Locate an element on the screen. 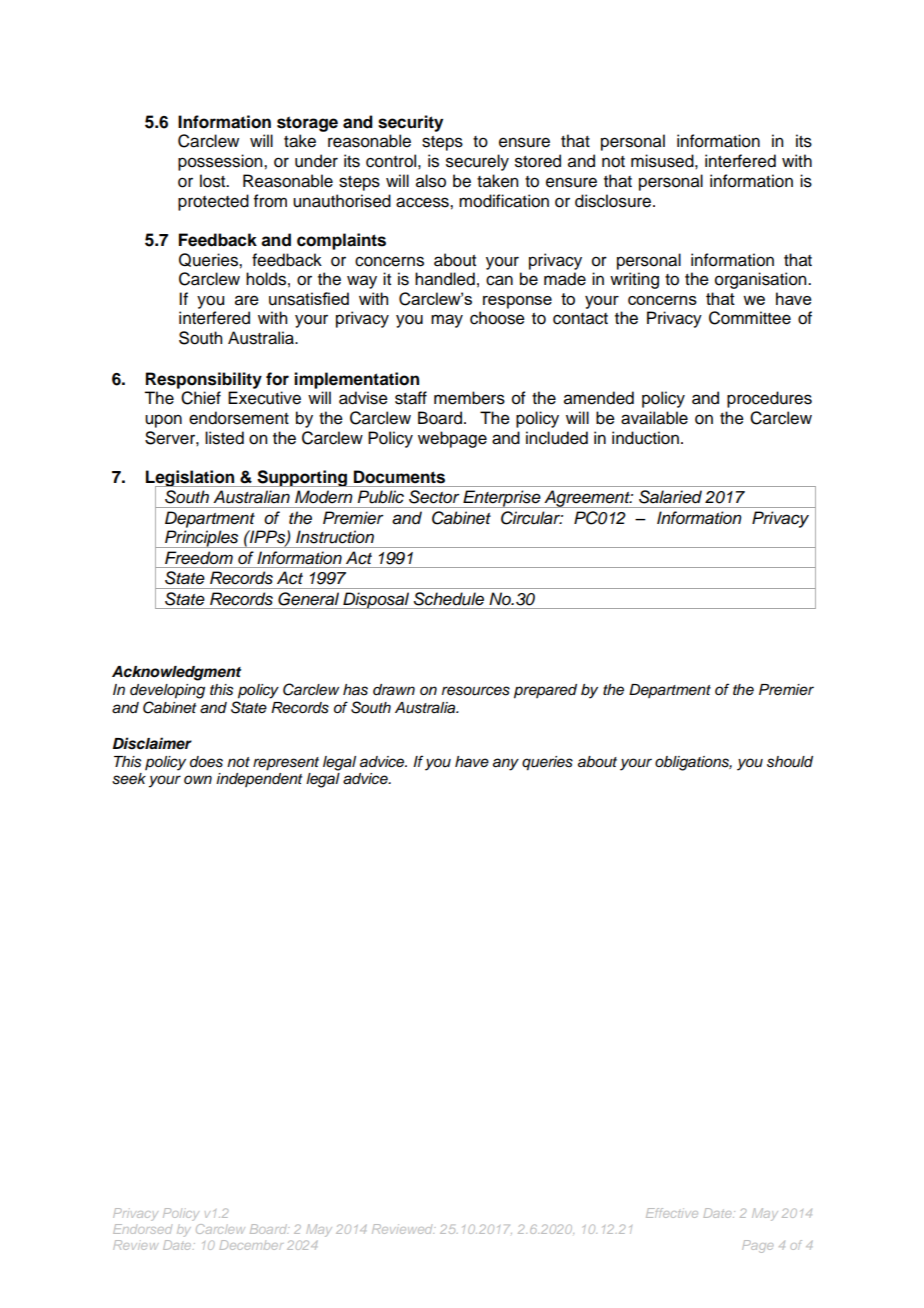 Image resolution: width=924 pixels, height=1308 pixels. Salaried is located at coordinates (670, 496).
